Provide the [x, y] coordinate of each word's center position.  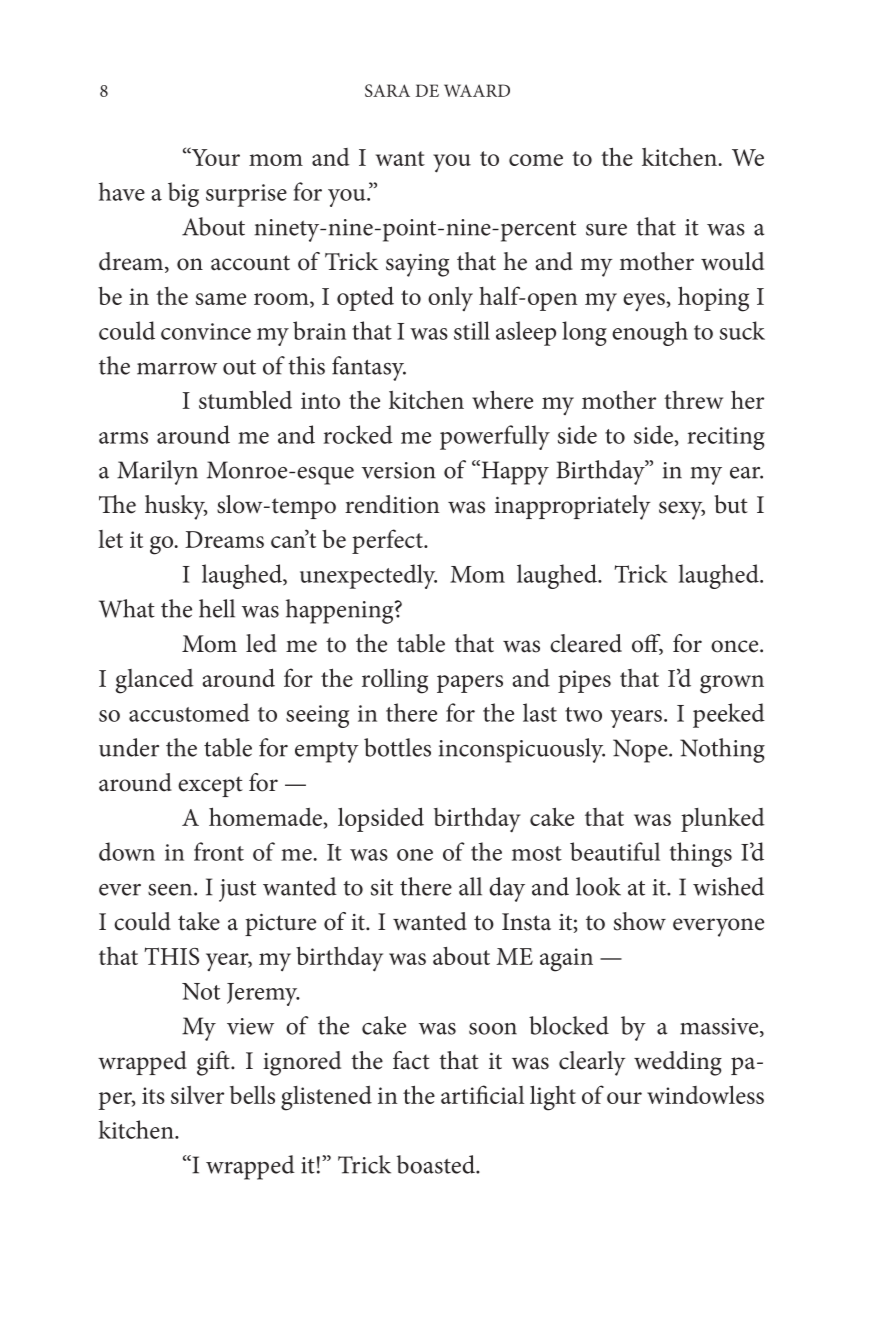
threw [693, 400]
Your [215, 156]
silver [197, 1095]
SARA [387, 90]
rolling [395, 681]
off [647, 644]
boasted [437, 1164]
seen [171, 890]
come [536, 160]
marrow [177, 369]
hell [217, 608]
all [470, 886]
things [701, 854]
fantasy [369, 368]
